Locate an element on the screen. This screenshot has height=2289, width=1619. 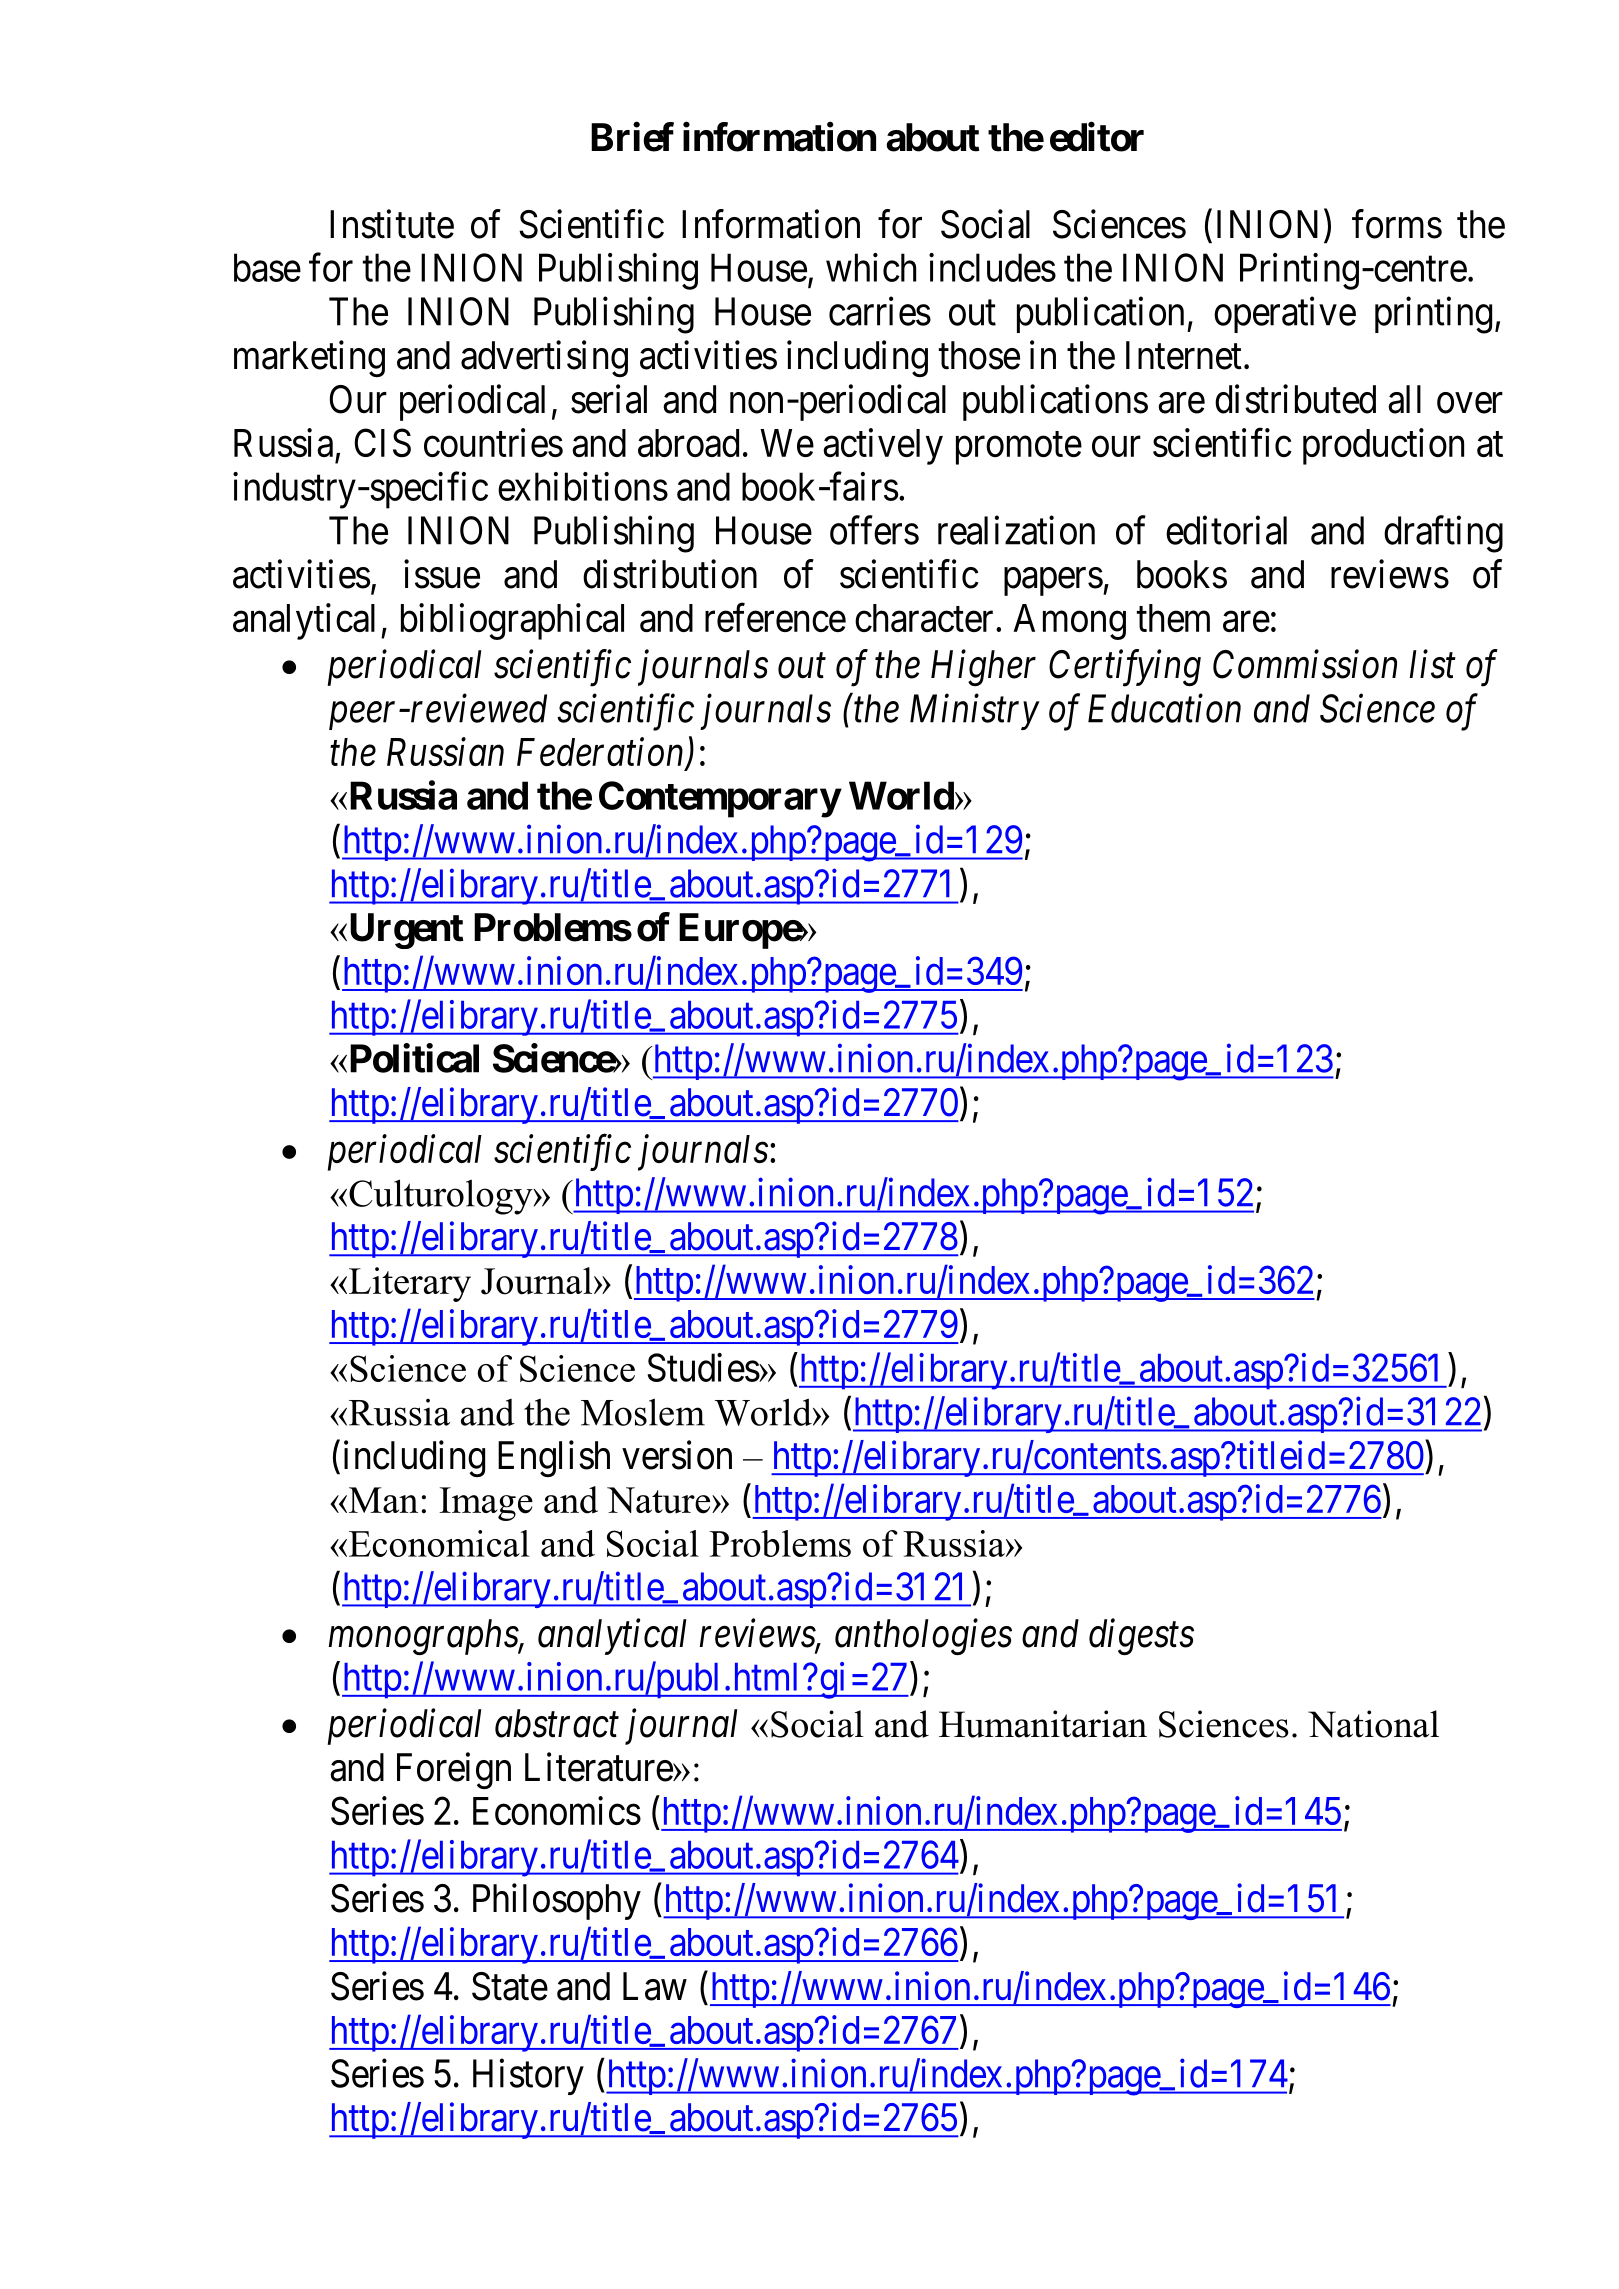
which is located at coordinates (871, 267).
